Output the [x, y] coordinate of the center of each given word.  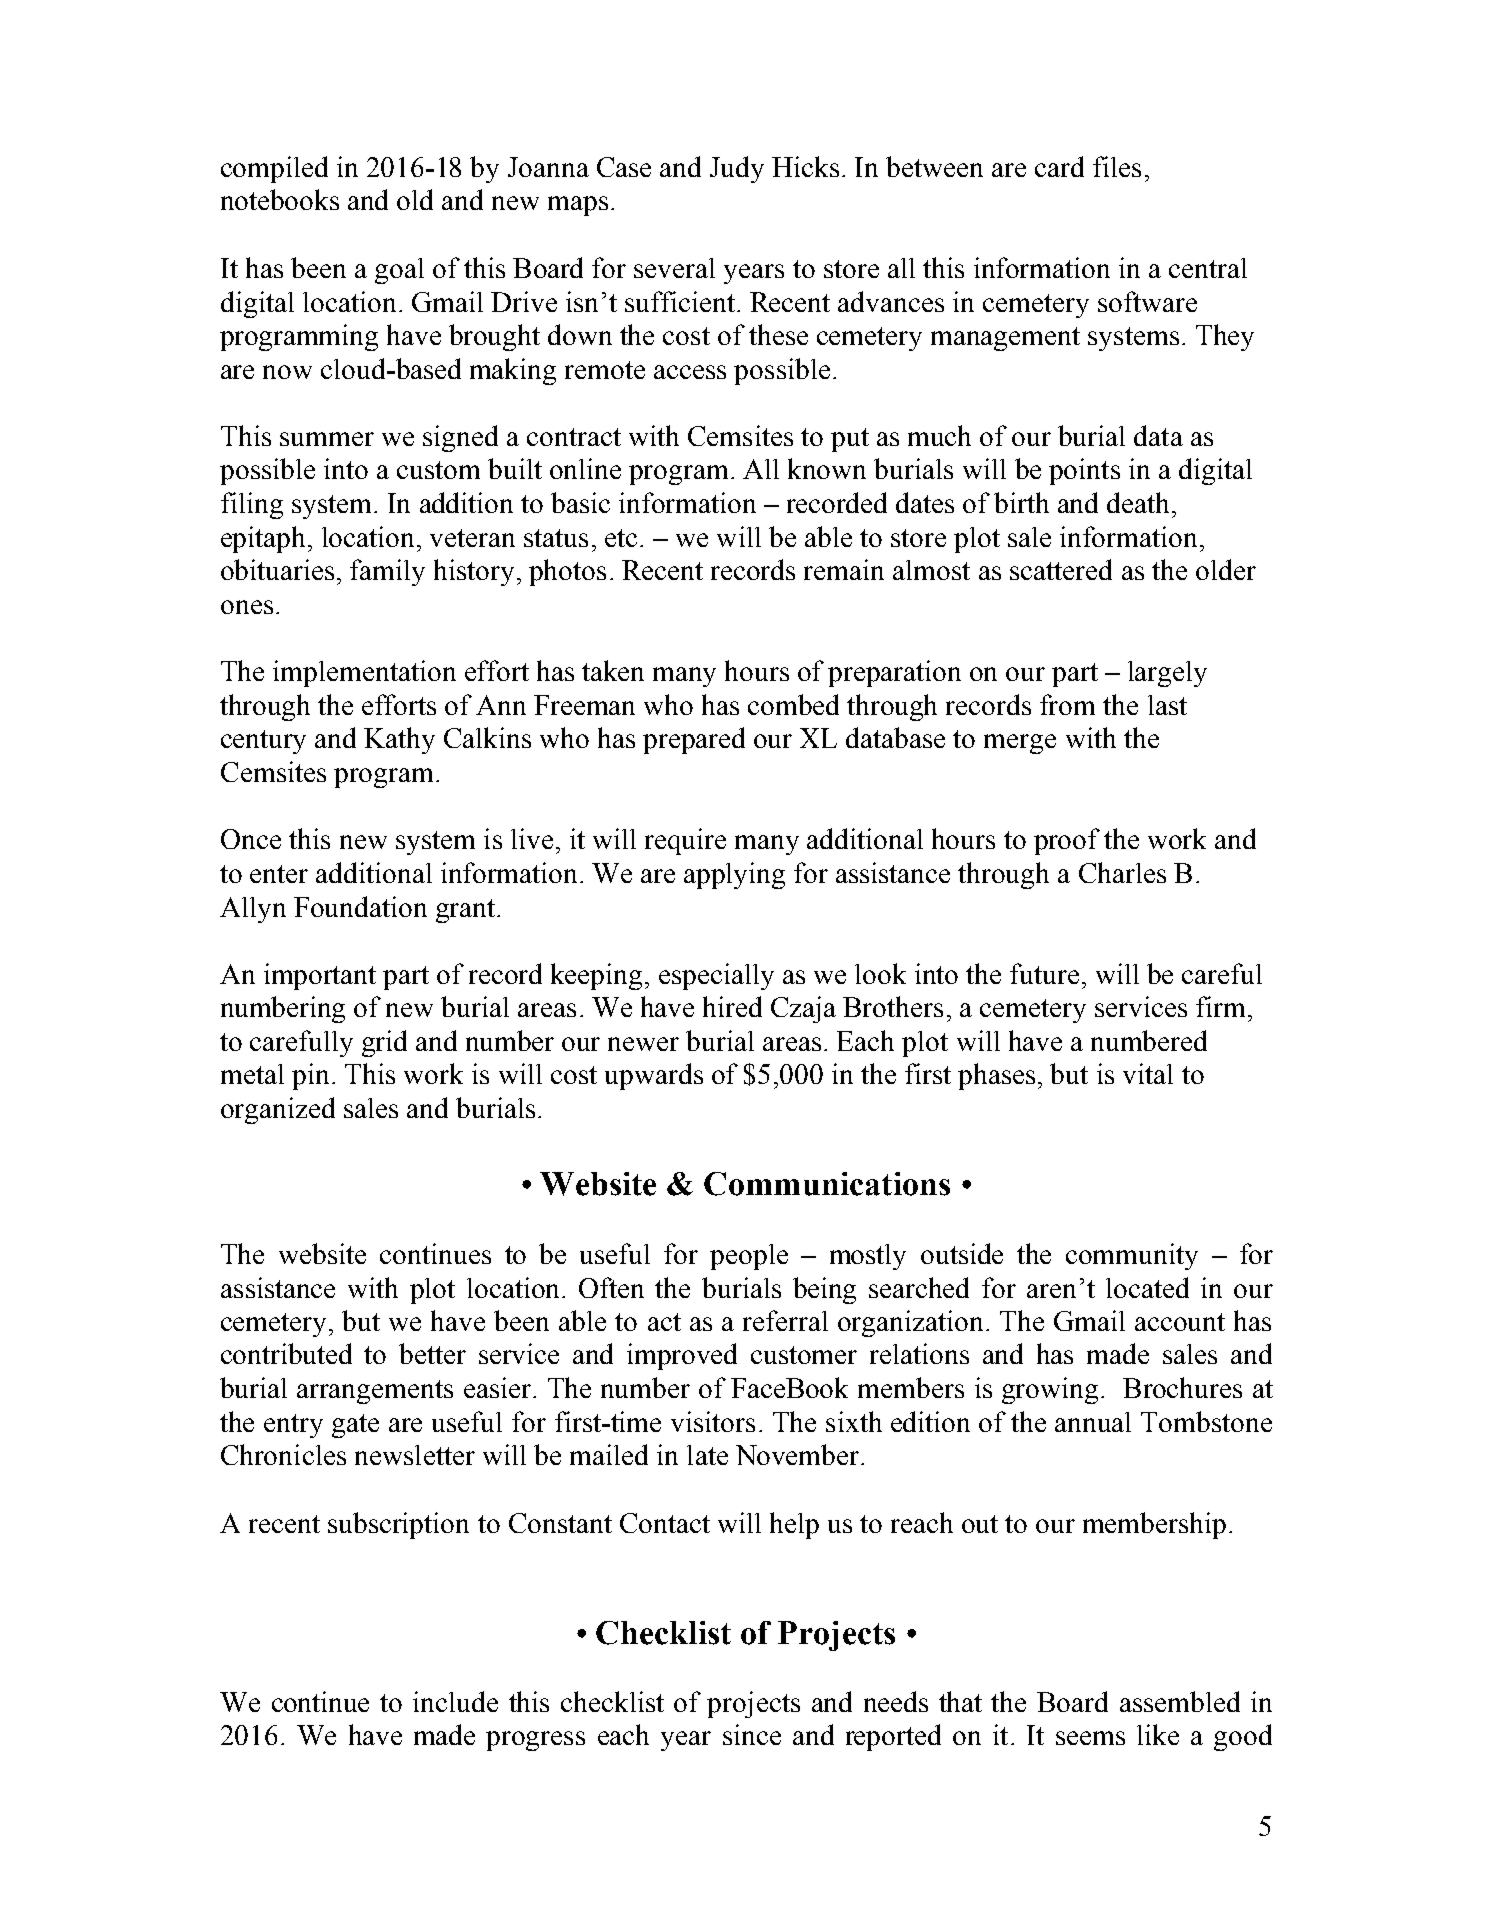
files [1117, 166]
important [320, 976]
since [752, 1734]
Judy [737, 169]
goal [399, 271]
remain [844, 569]
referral [785, 1320]
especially [716, 976]
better [432, 1353]
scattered [1061, 569]
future [1044, 973]
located [1147, 1287]
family [387, 572]
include [455, 1701]
